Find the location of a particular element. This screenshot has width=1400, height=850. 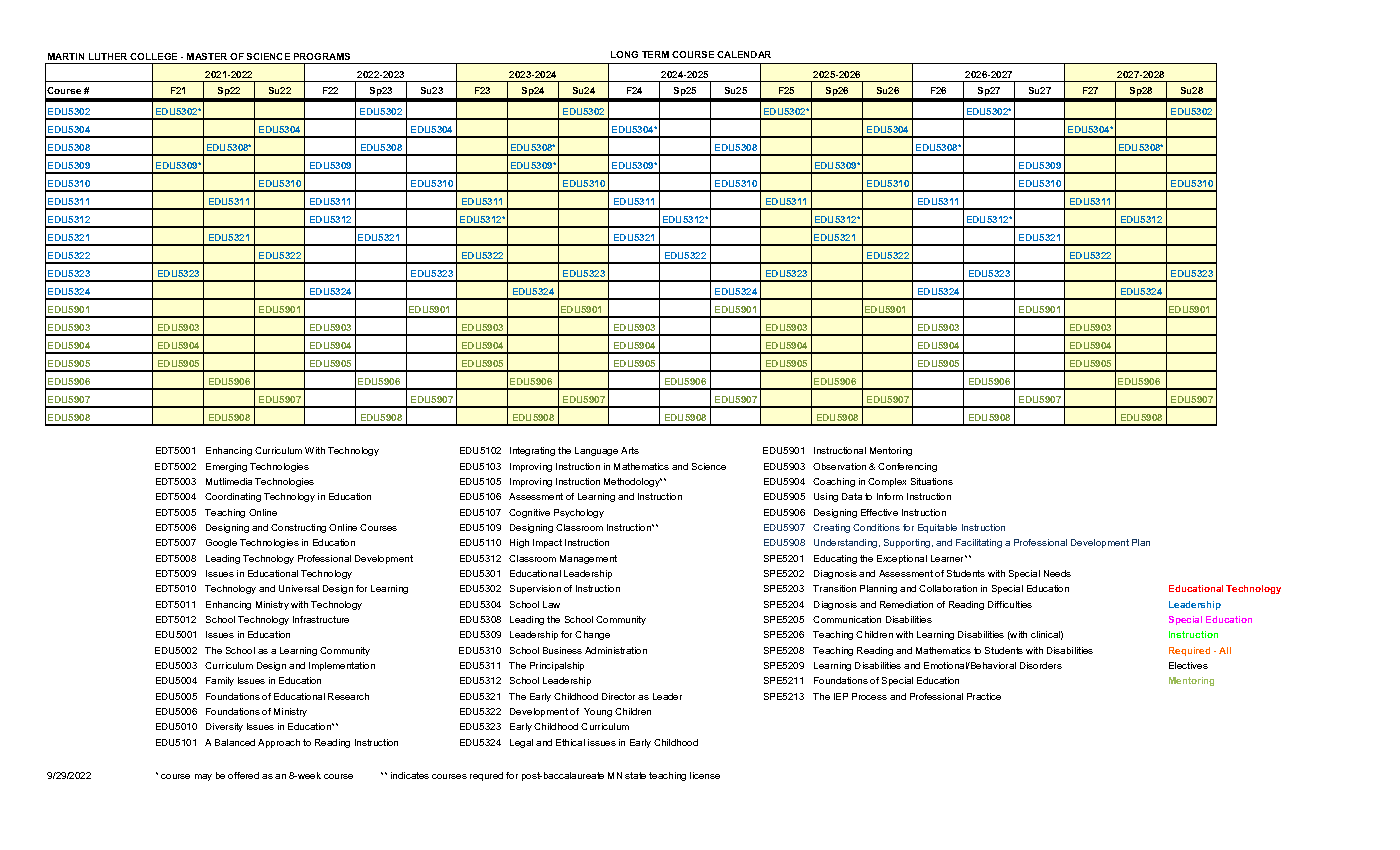

MASTER is located at coordinates (207, 56).
